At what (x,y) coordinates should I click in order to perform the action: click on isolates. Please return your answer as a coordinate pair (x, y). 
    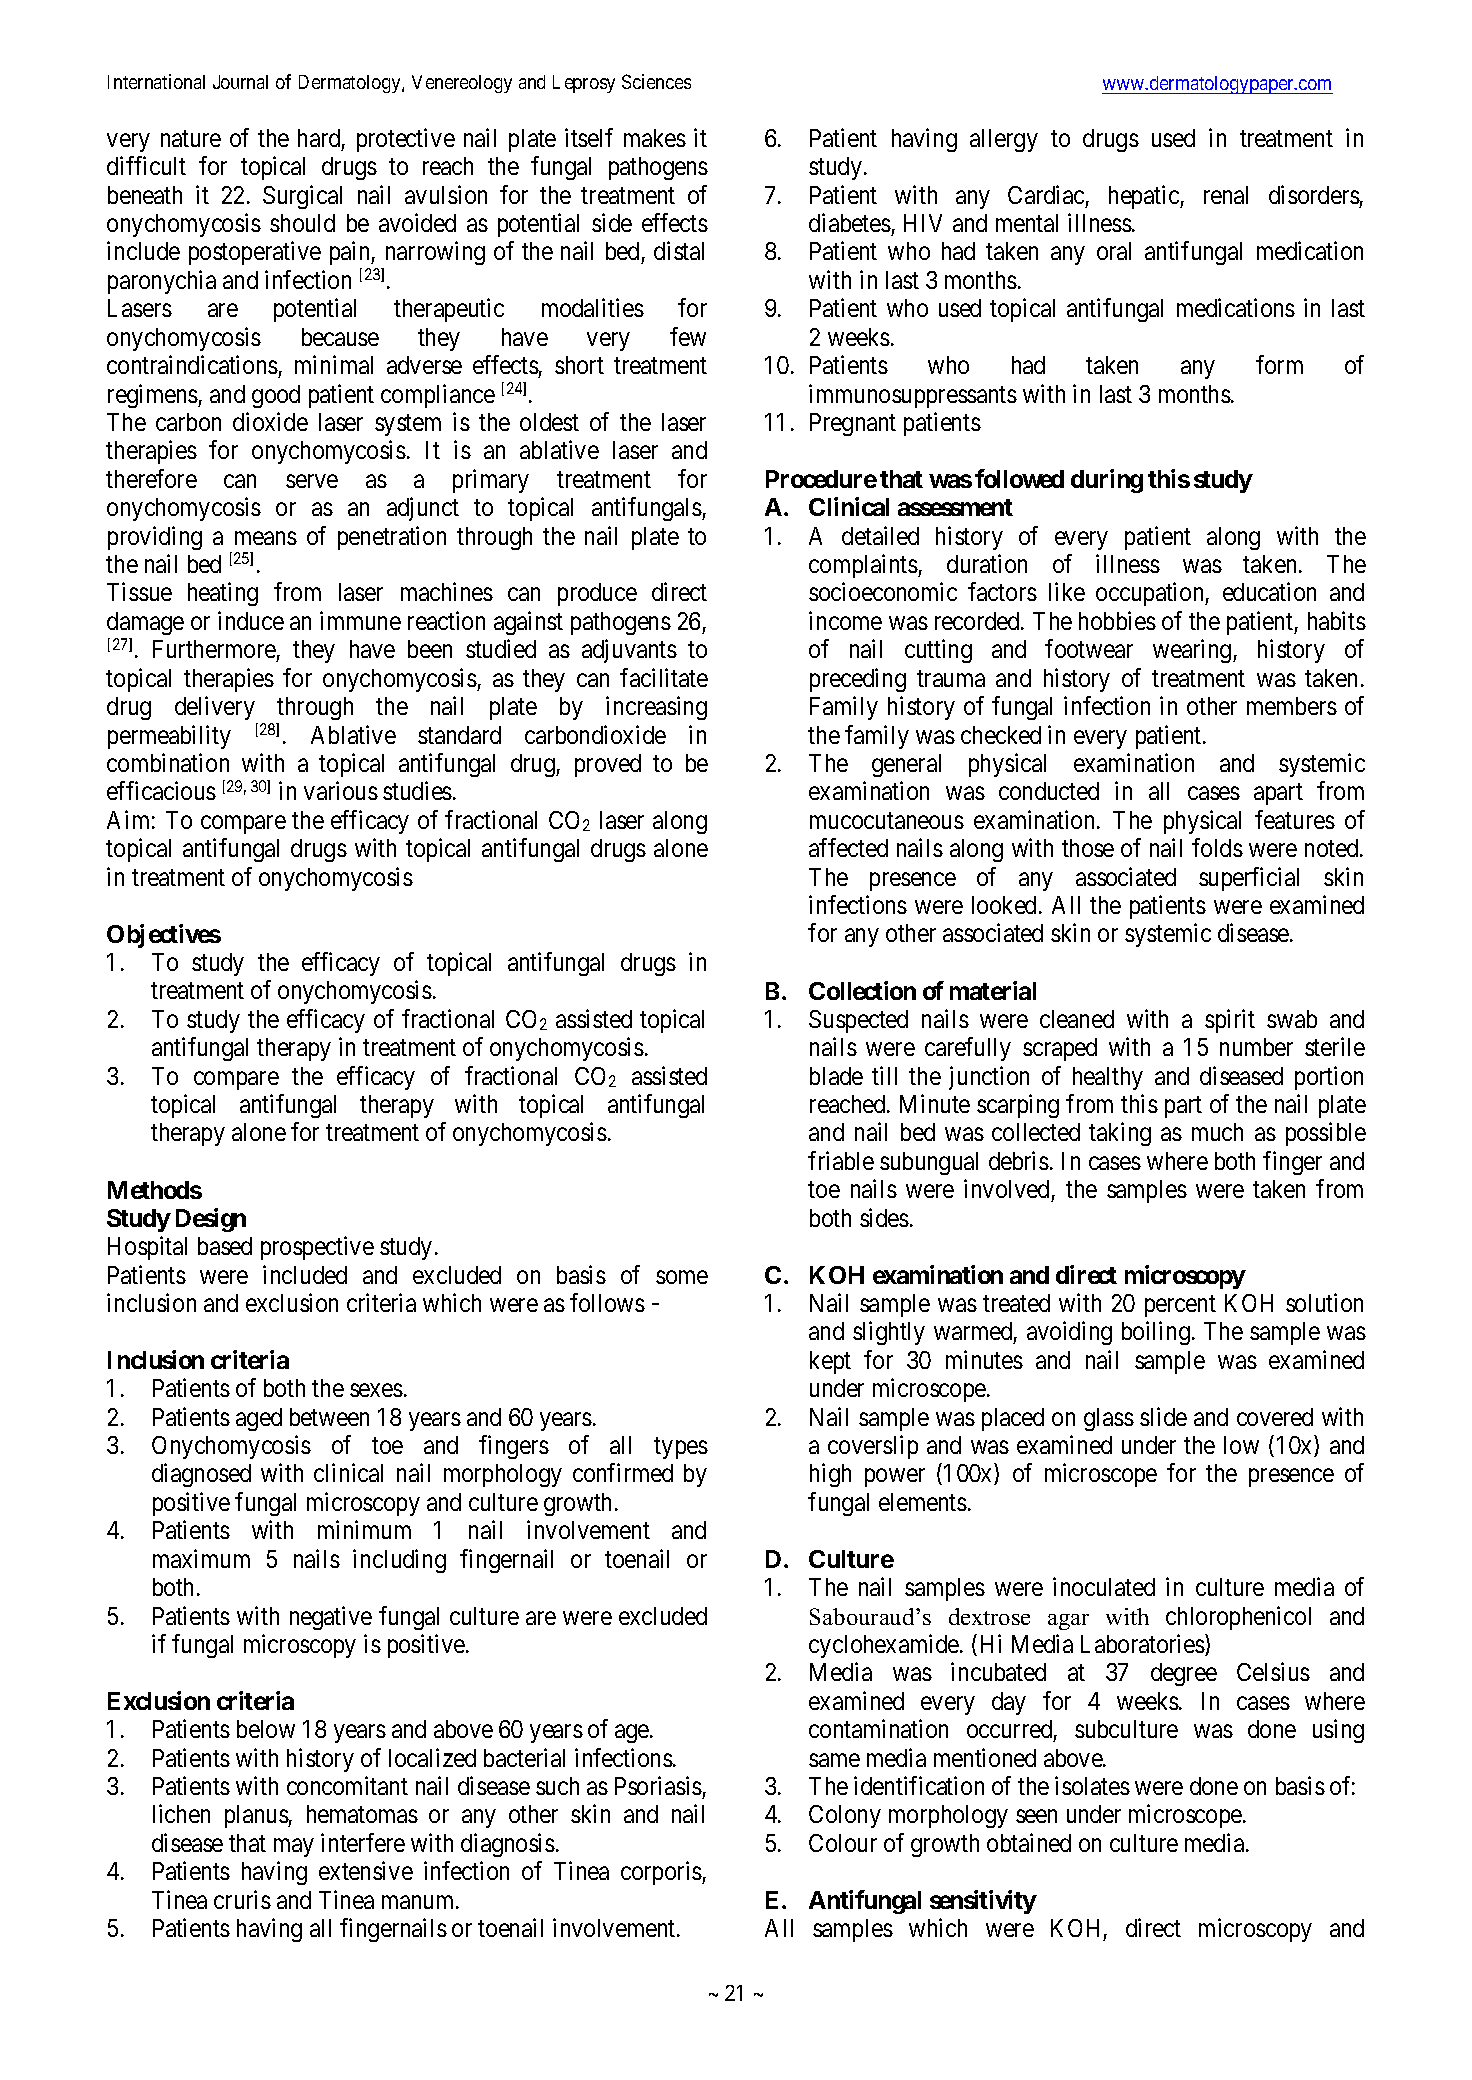
    Looking at the image, I should click on (1092, 1785).
